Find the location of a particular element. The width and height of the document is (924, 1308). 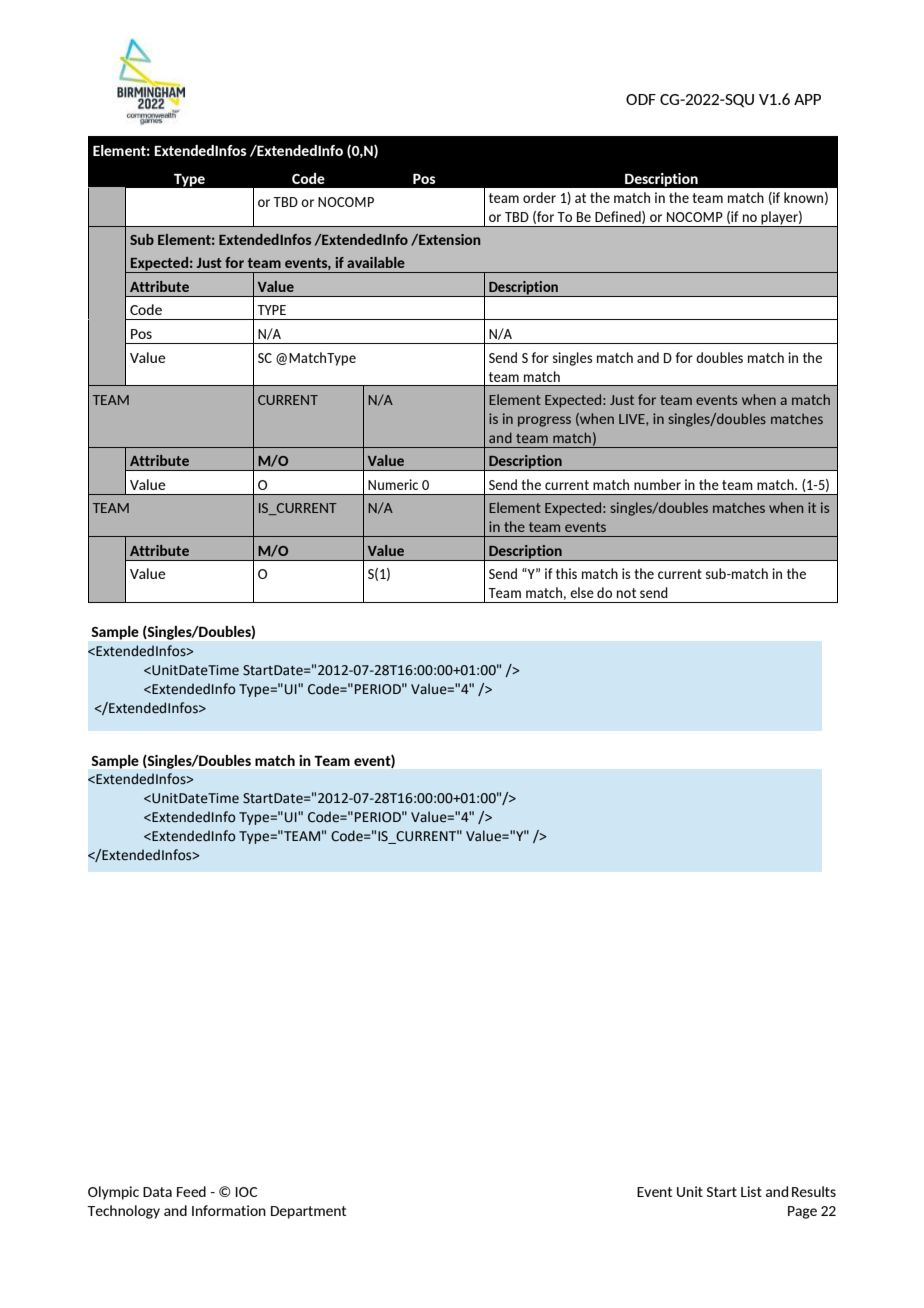

number is located at coordinates (657, 484).
